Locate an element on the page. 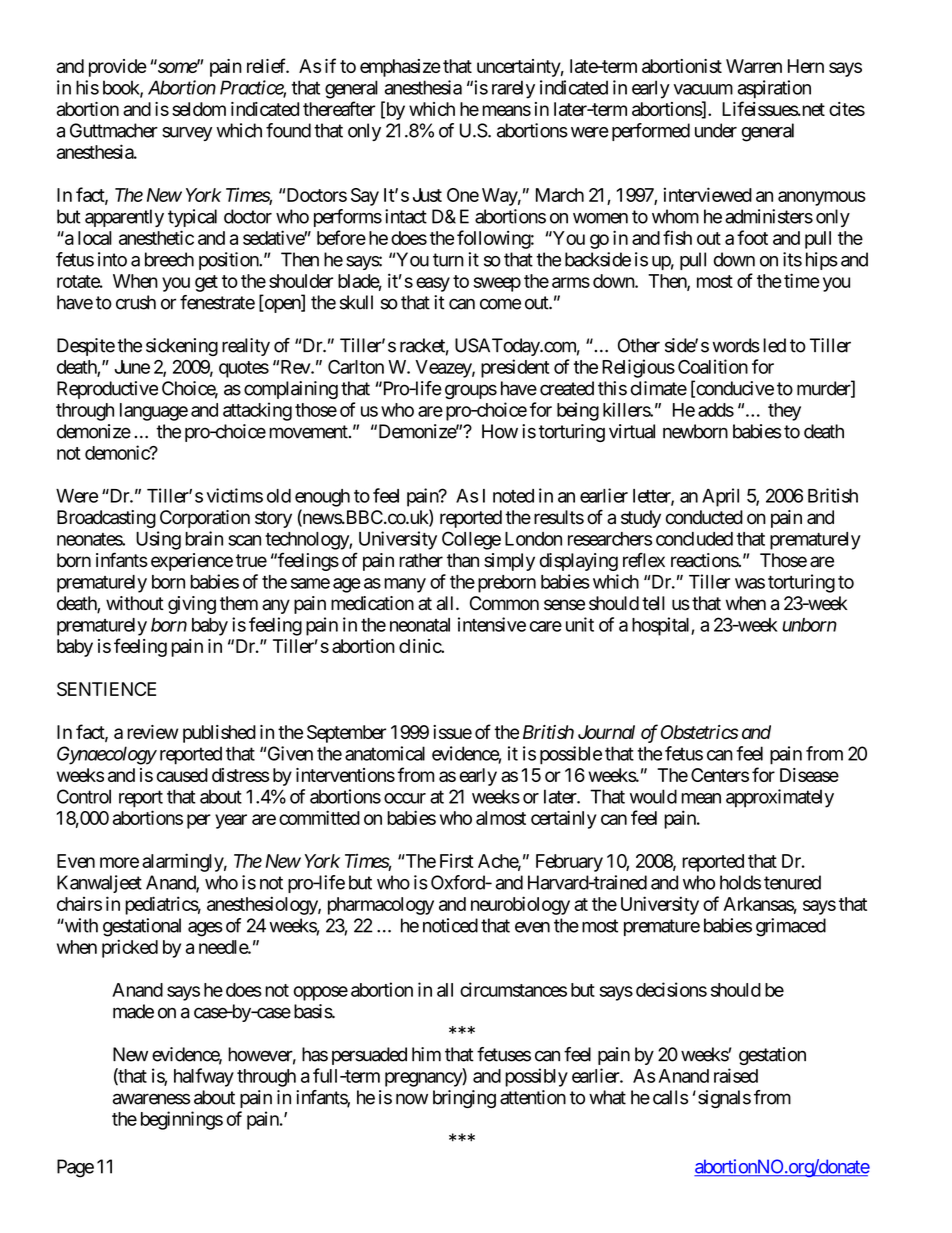 The image size is (952, 1233). approximately is located at coordinates (780, 798).
